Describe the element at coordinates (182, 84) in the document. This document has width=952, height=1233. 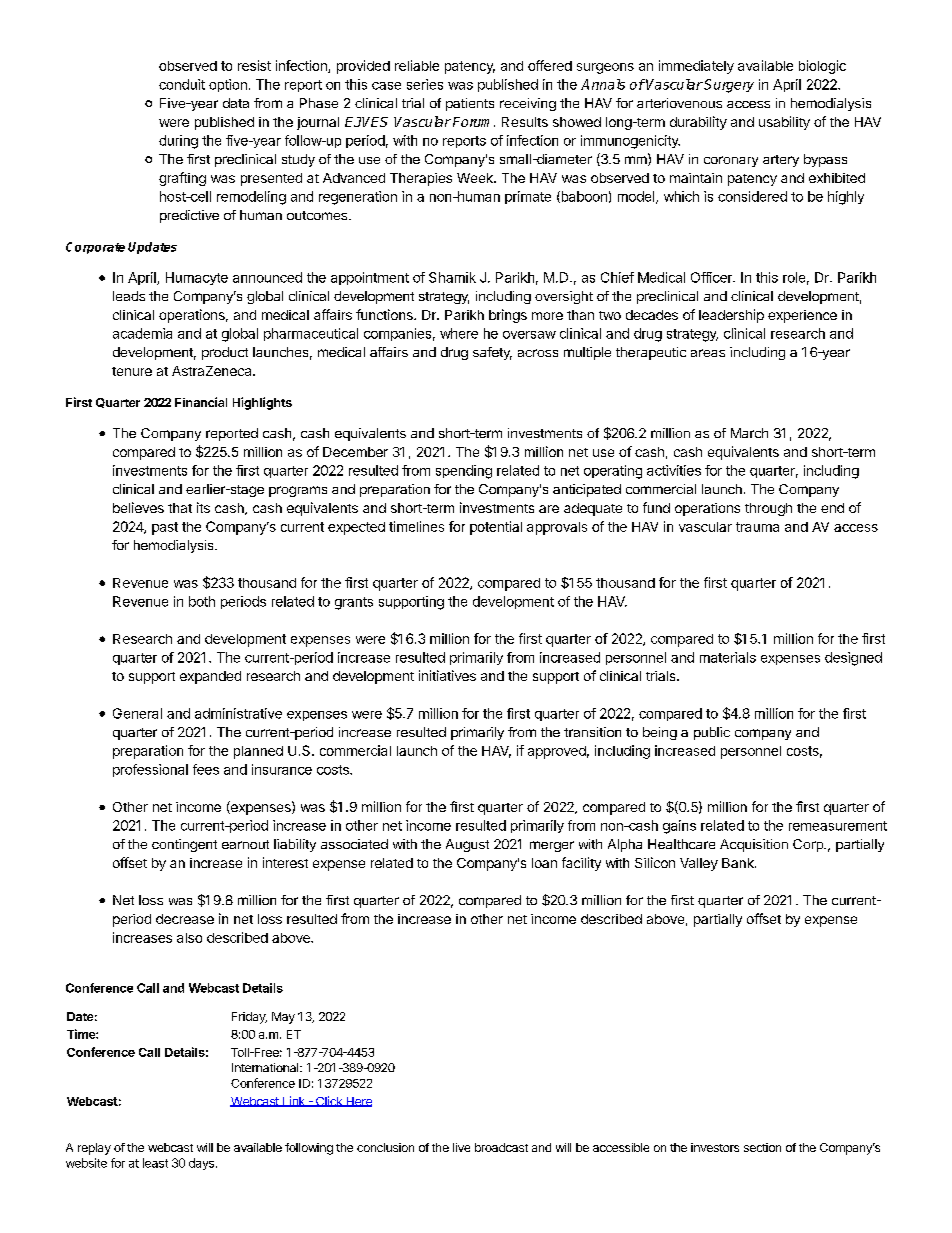
I see `conduit` at that location.
